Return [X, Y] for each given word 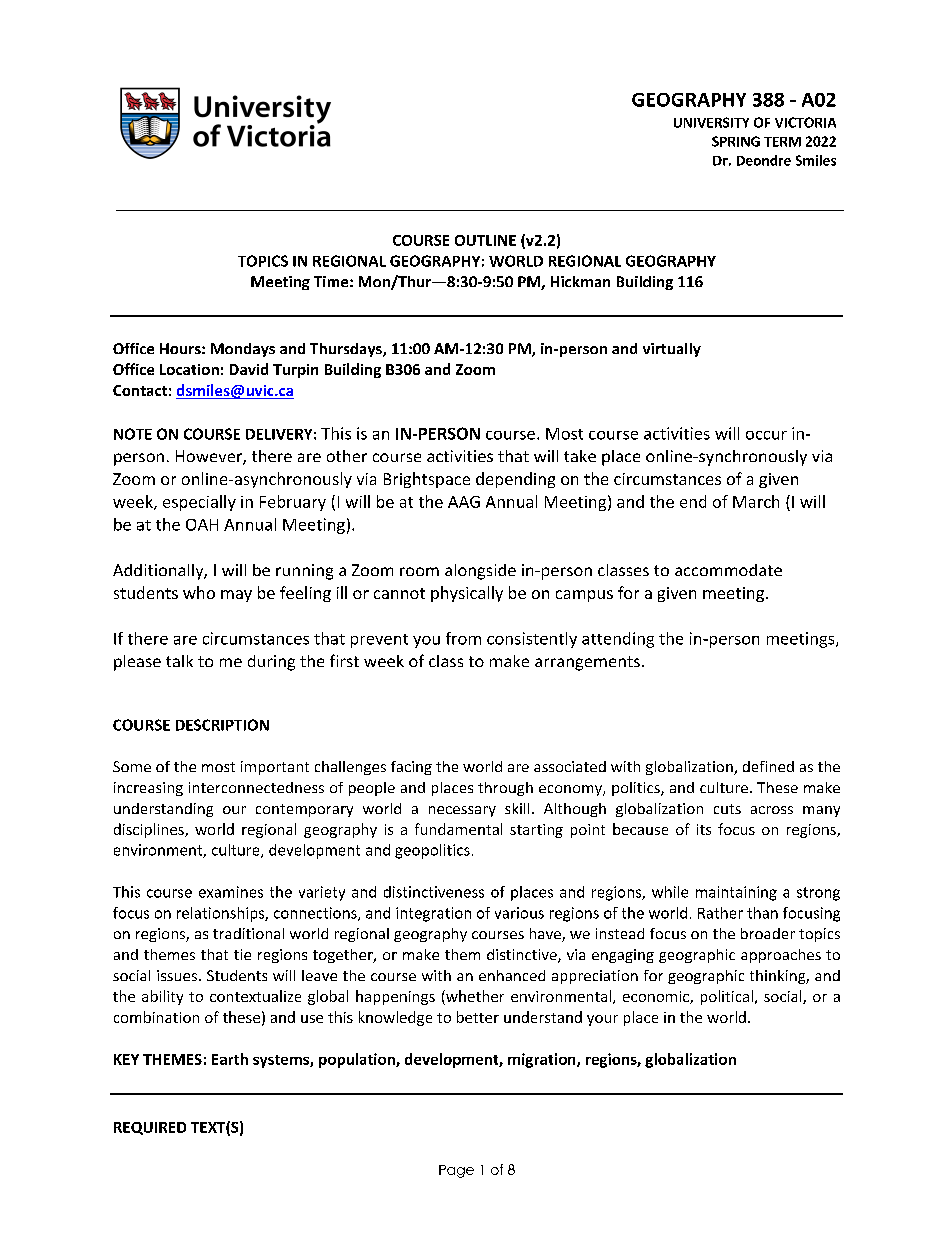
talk [179, 661]
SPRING [736, 141]
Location [189, 369]
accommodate [728, 570]
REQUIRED [150, 1128]
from [463, 638]
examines [231, 892]
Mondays [243, 350]
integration [433, 914]
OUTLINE [485, 240]
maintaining [736, 893]
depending [515, 480]
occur [766, 435]
